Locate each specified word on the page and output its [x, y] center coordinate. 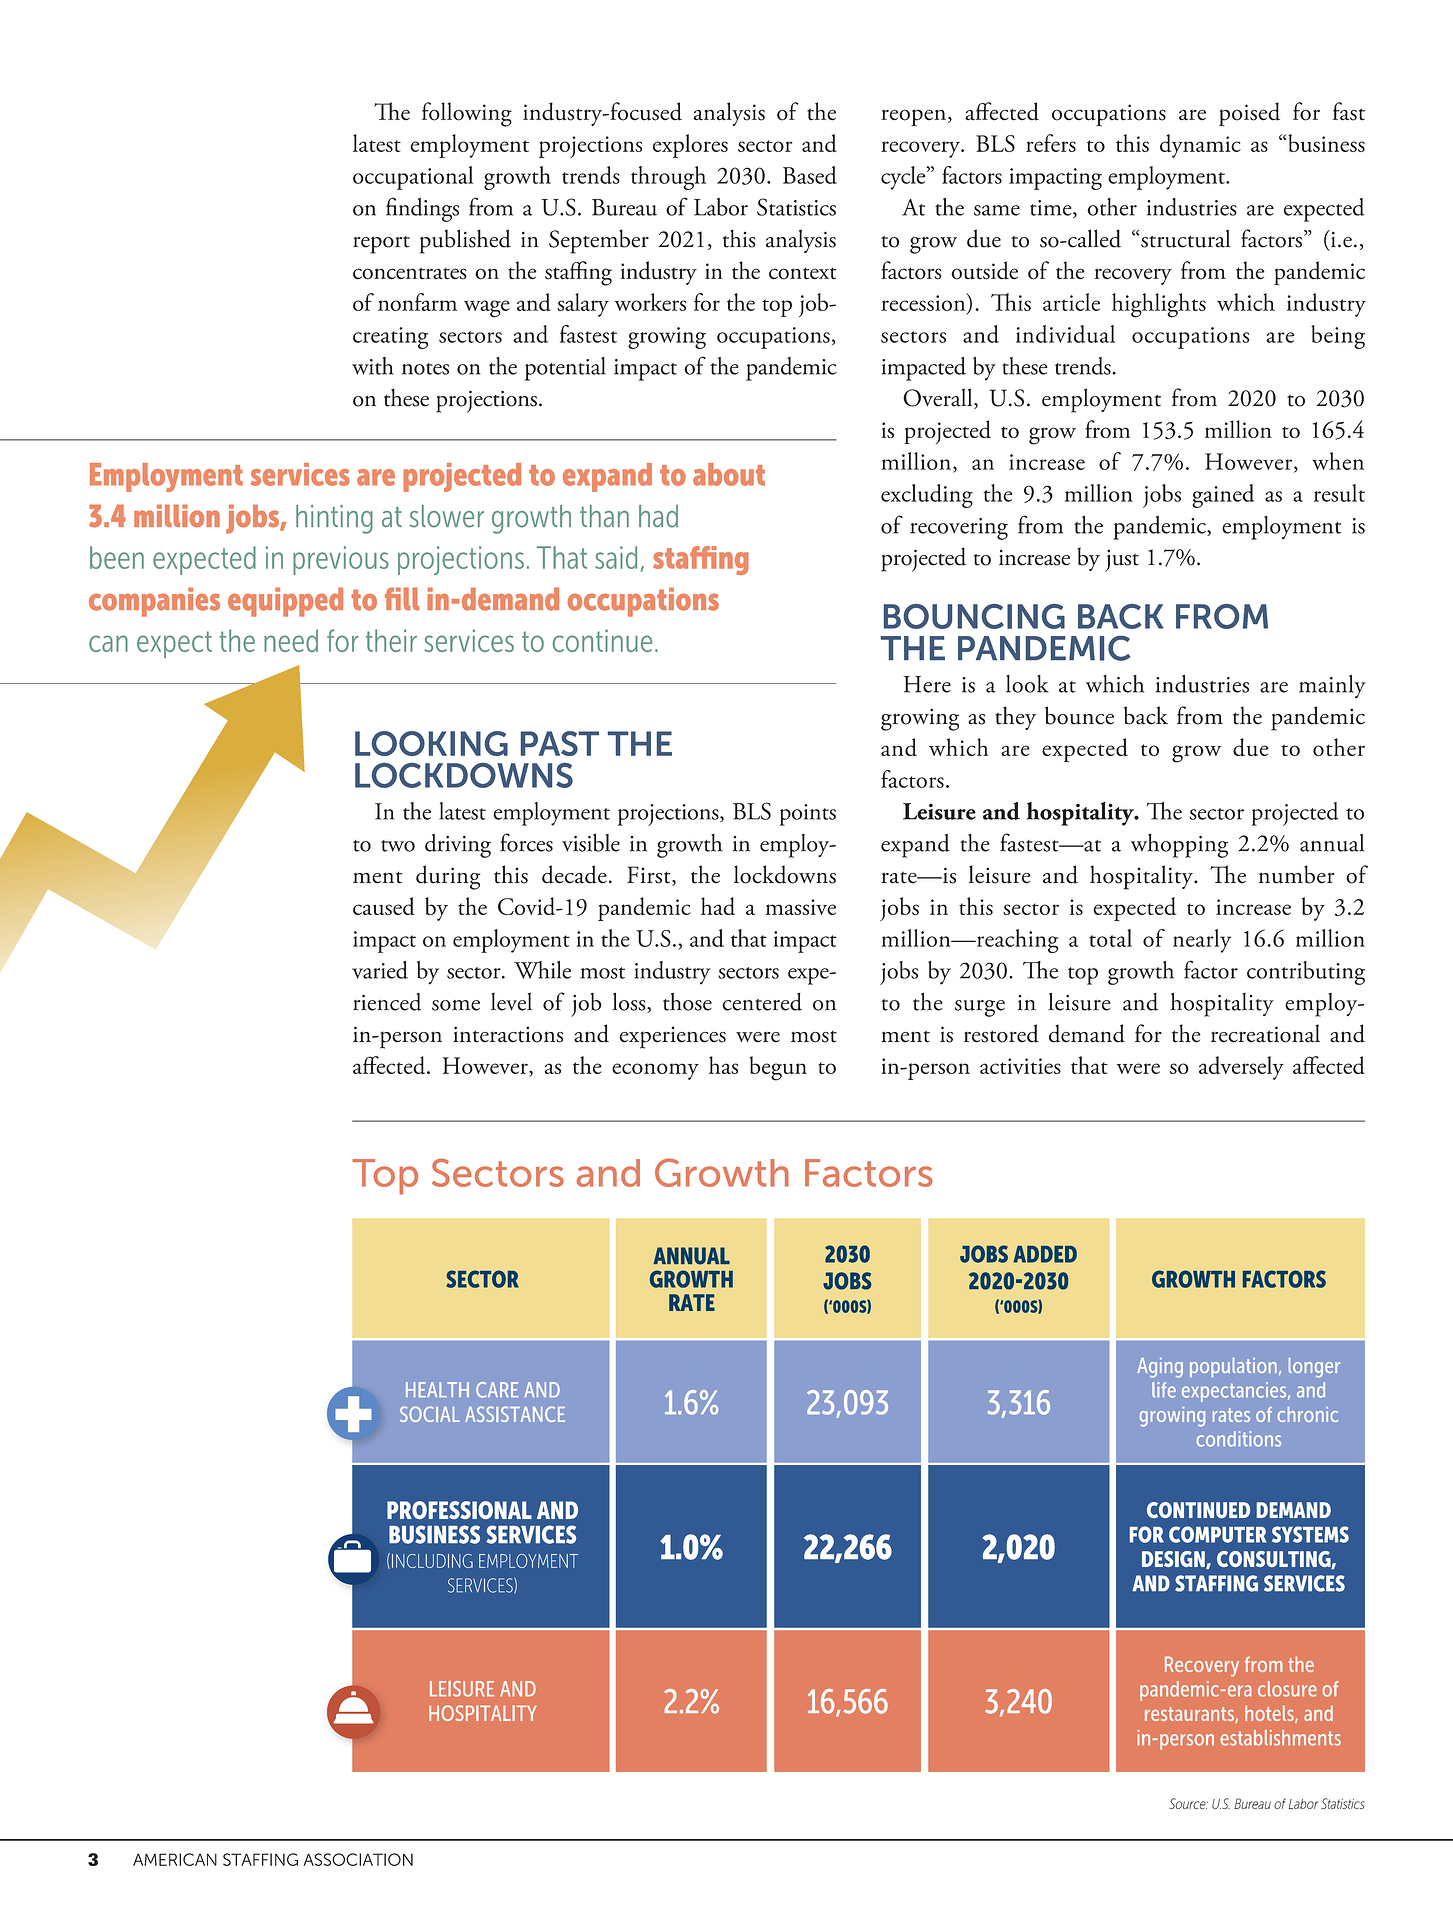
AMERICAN [175, 1859]
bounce [1079, 715]
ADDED [1045, 1254]
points [807, 815]
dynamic [1200, 146]
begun [778, 1068]
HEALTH [437, 1389]
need [291, 640]
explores [690, 146]
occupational [413, 178]
